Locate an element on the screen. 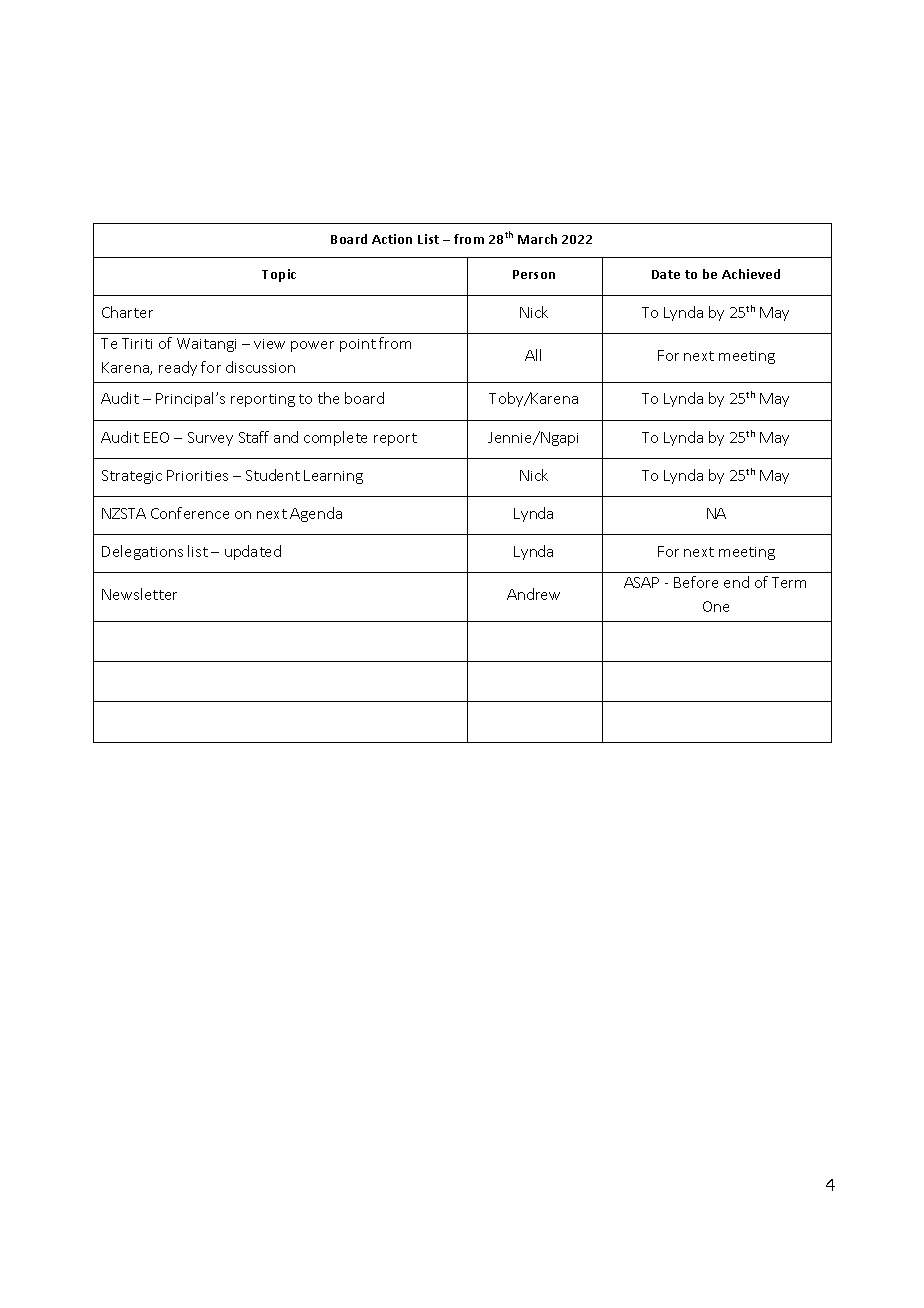 This screenshot has height=1308, width=924. All is located at coordinates (533, 355).
